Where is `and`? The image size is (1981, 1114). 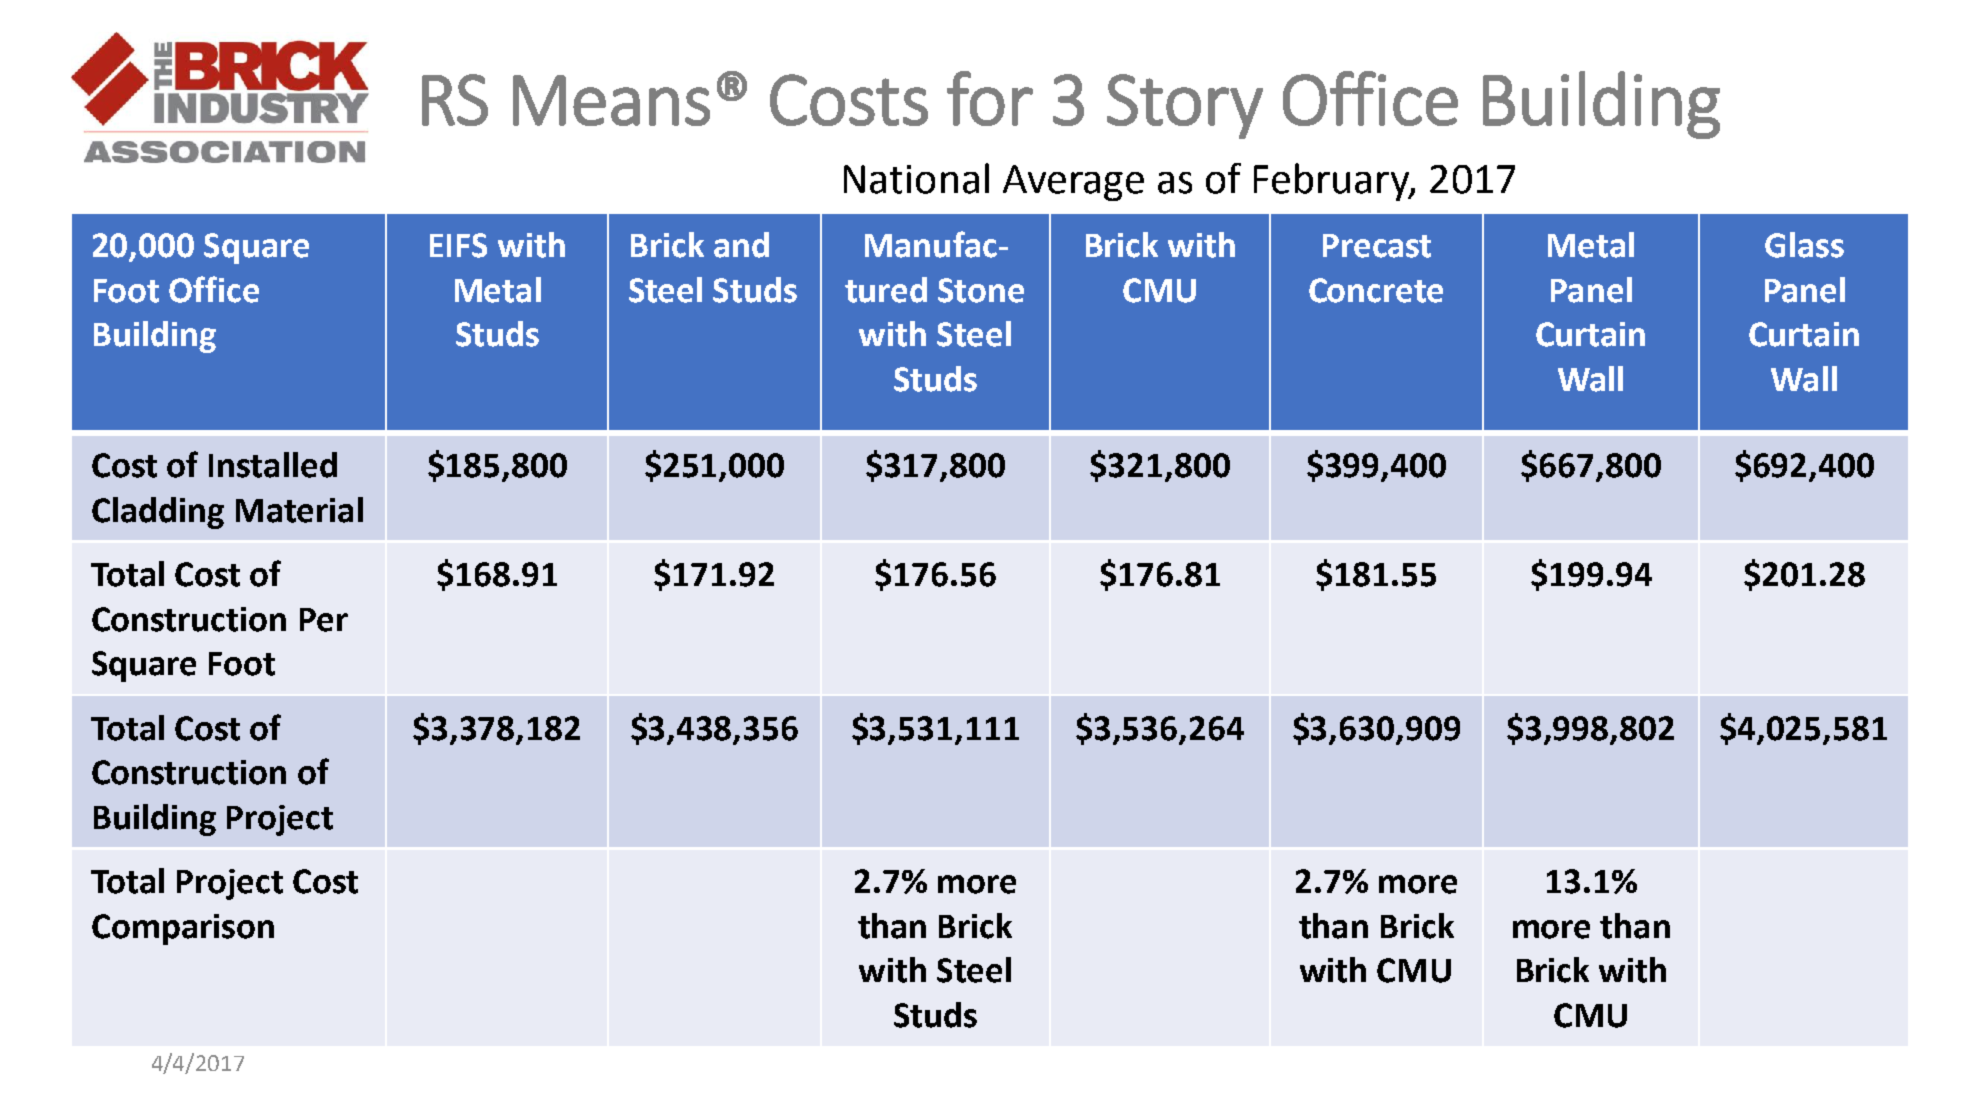
and is located at coordinates (741, 245).
